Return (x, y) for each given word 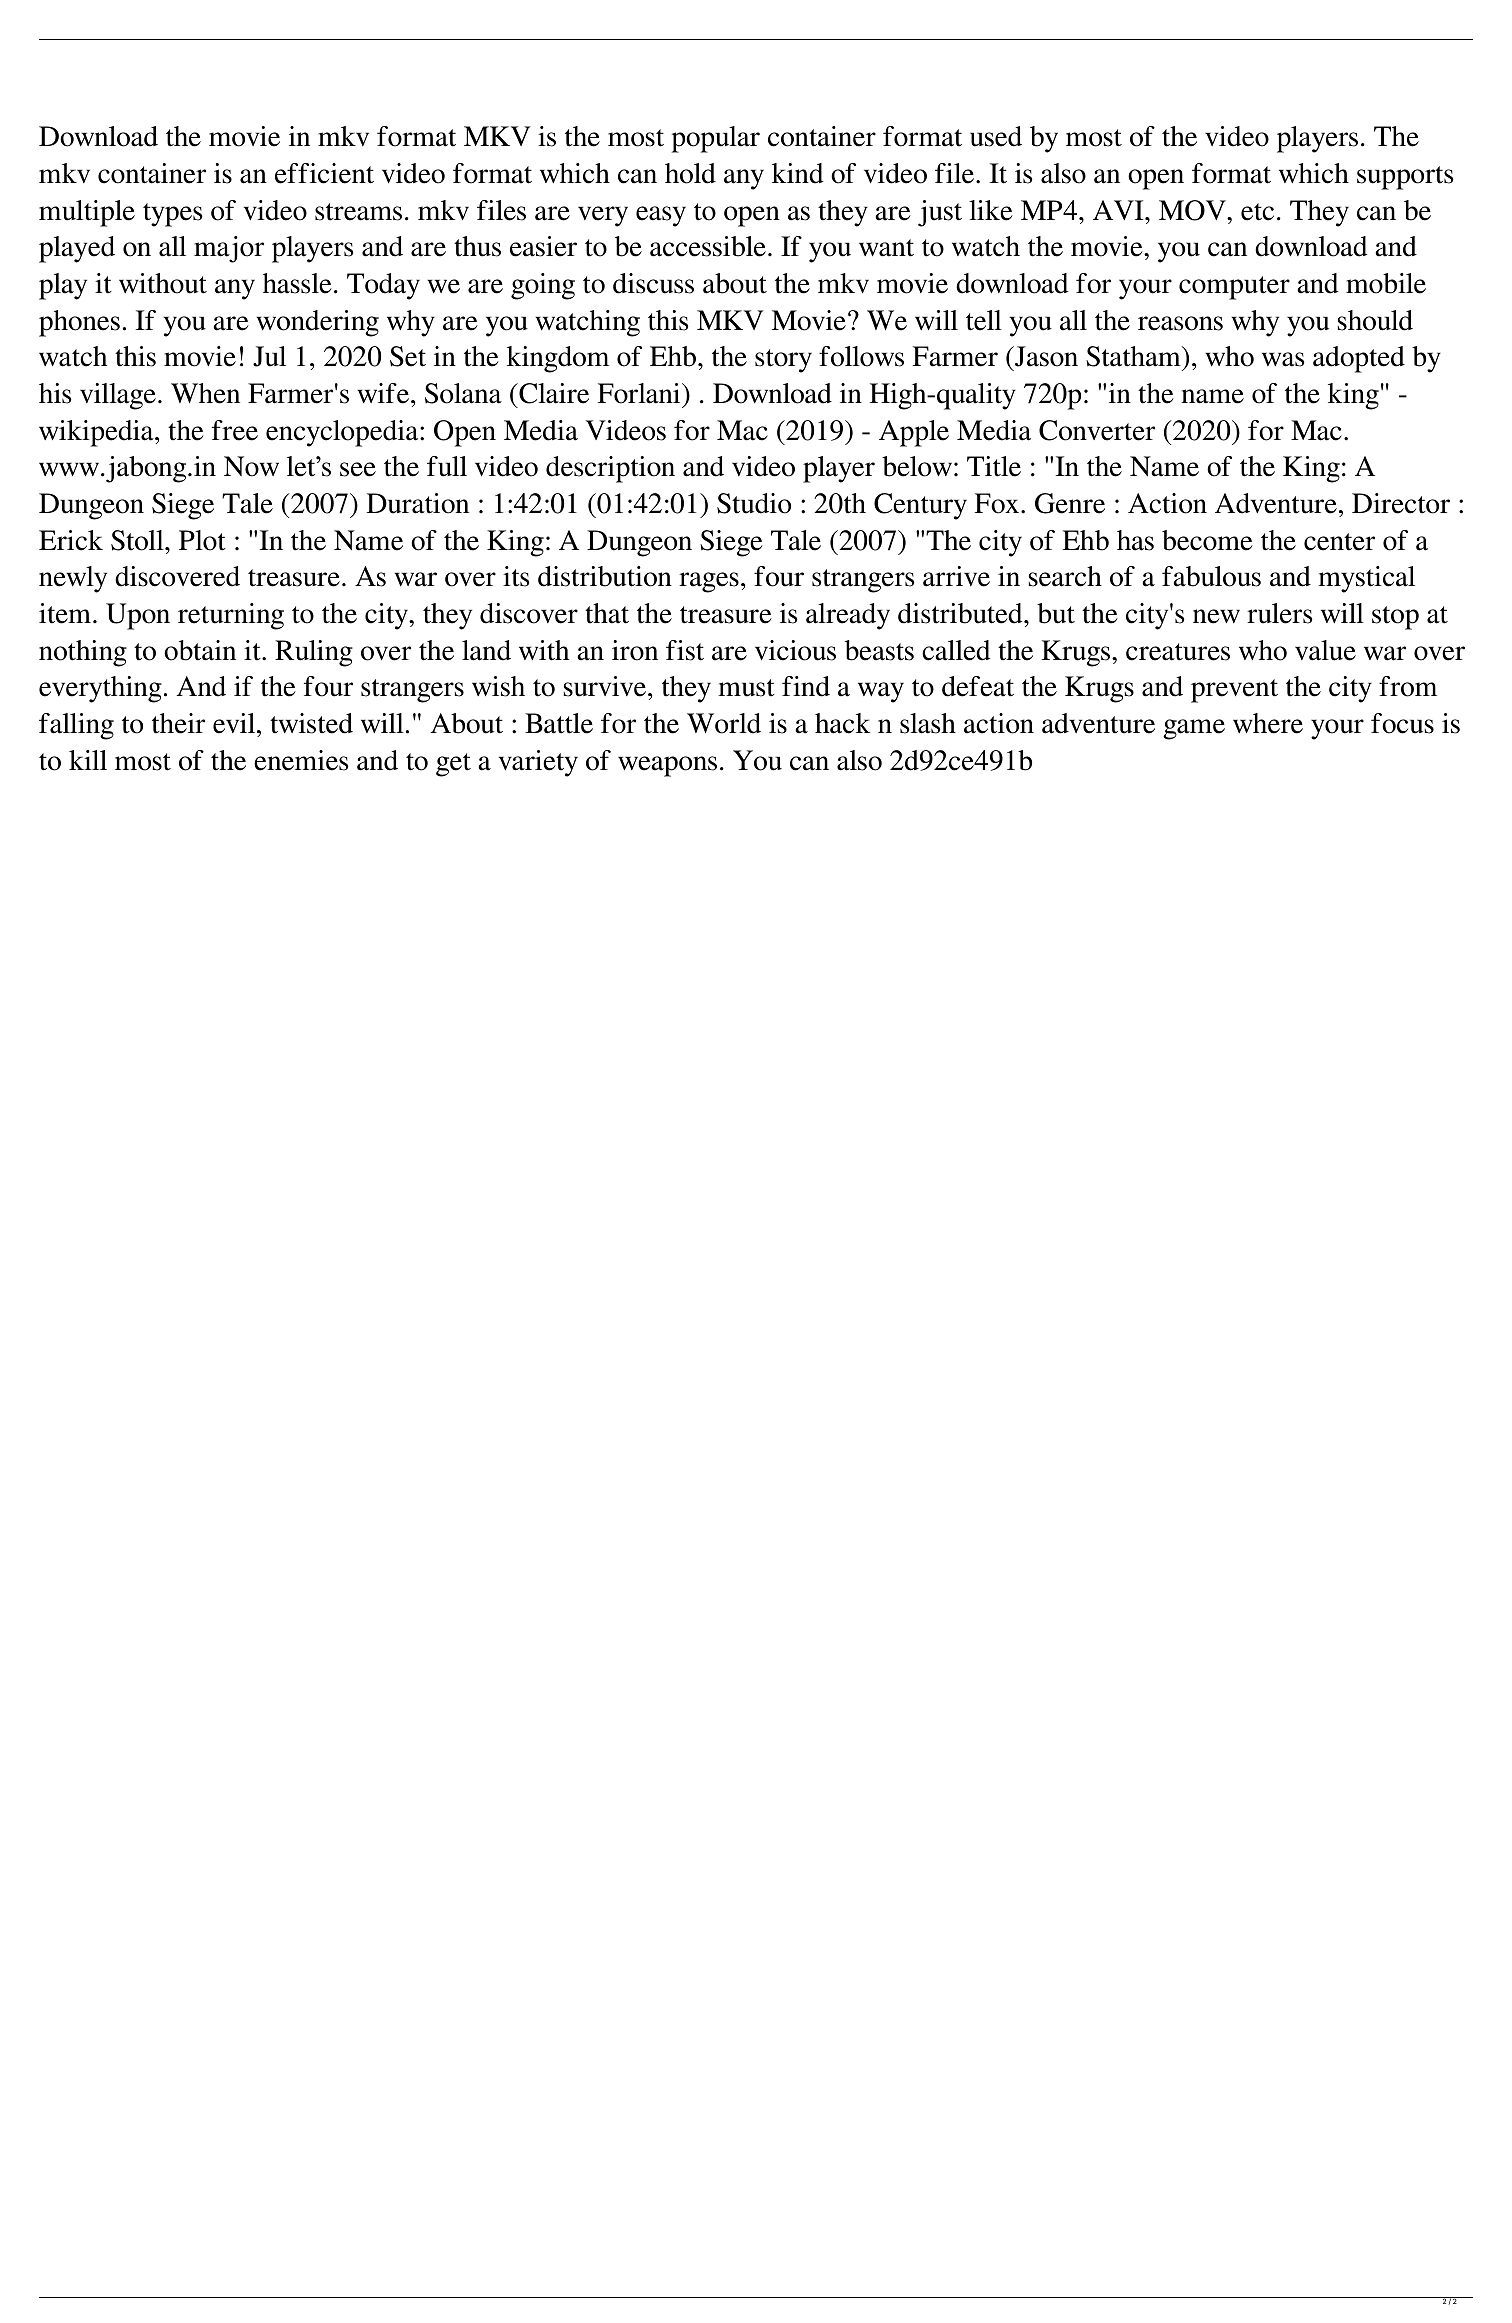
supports (1405, 178)
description (610, 469)
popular (716, 139)
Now (251, 466)
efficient (324, 173)
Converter (1097, 430)
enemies (301, 760)
